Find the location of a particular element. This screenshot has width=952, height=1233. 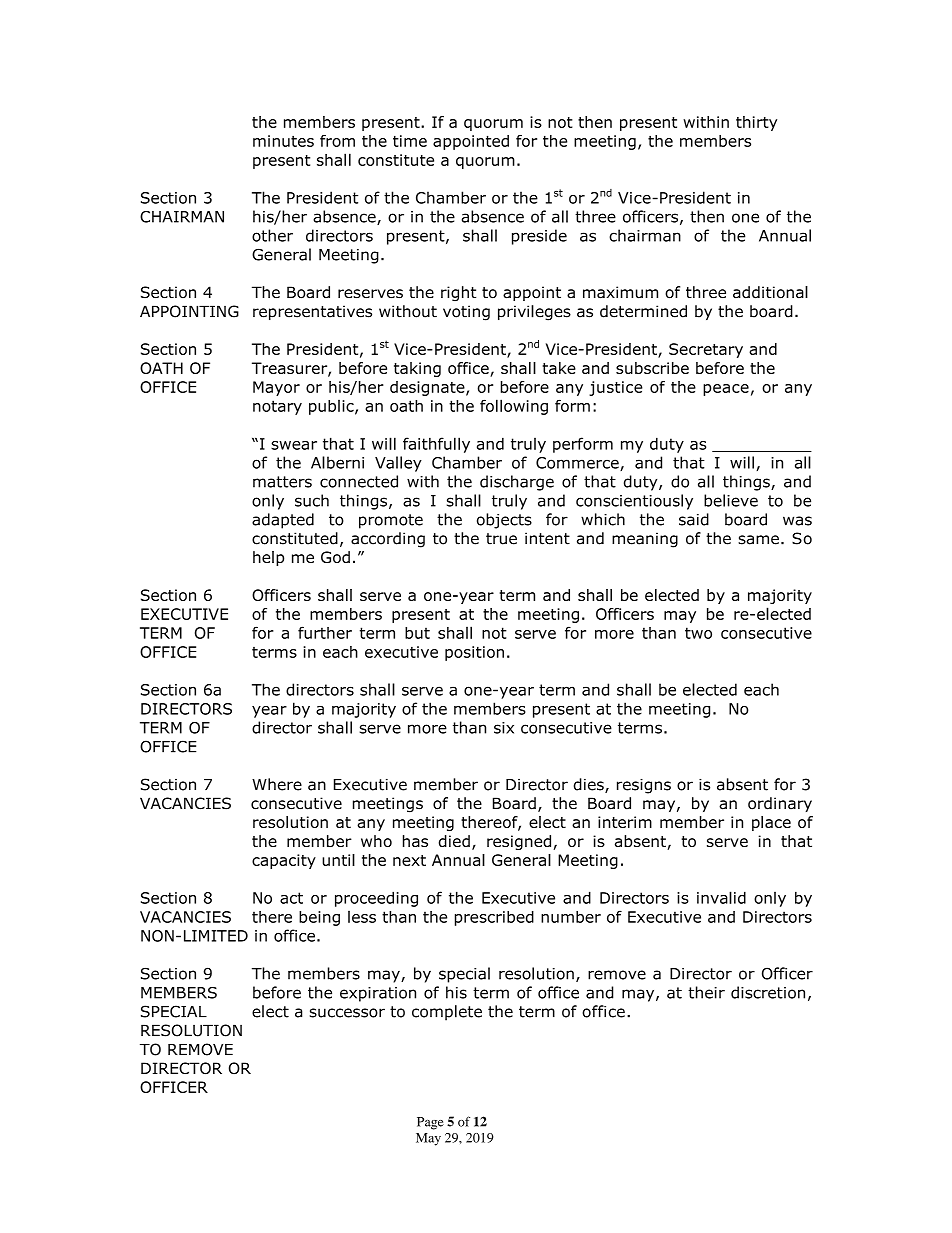

time is located at coordinates (410, 141).
